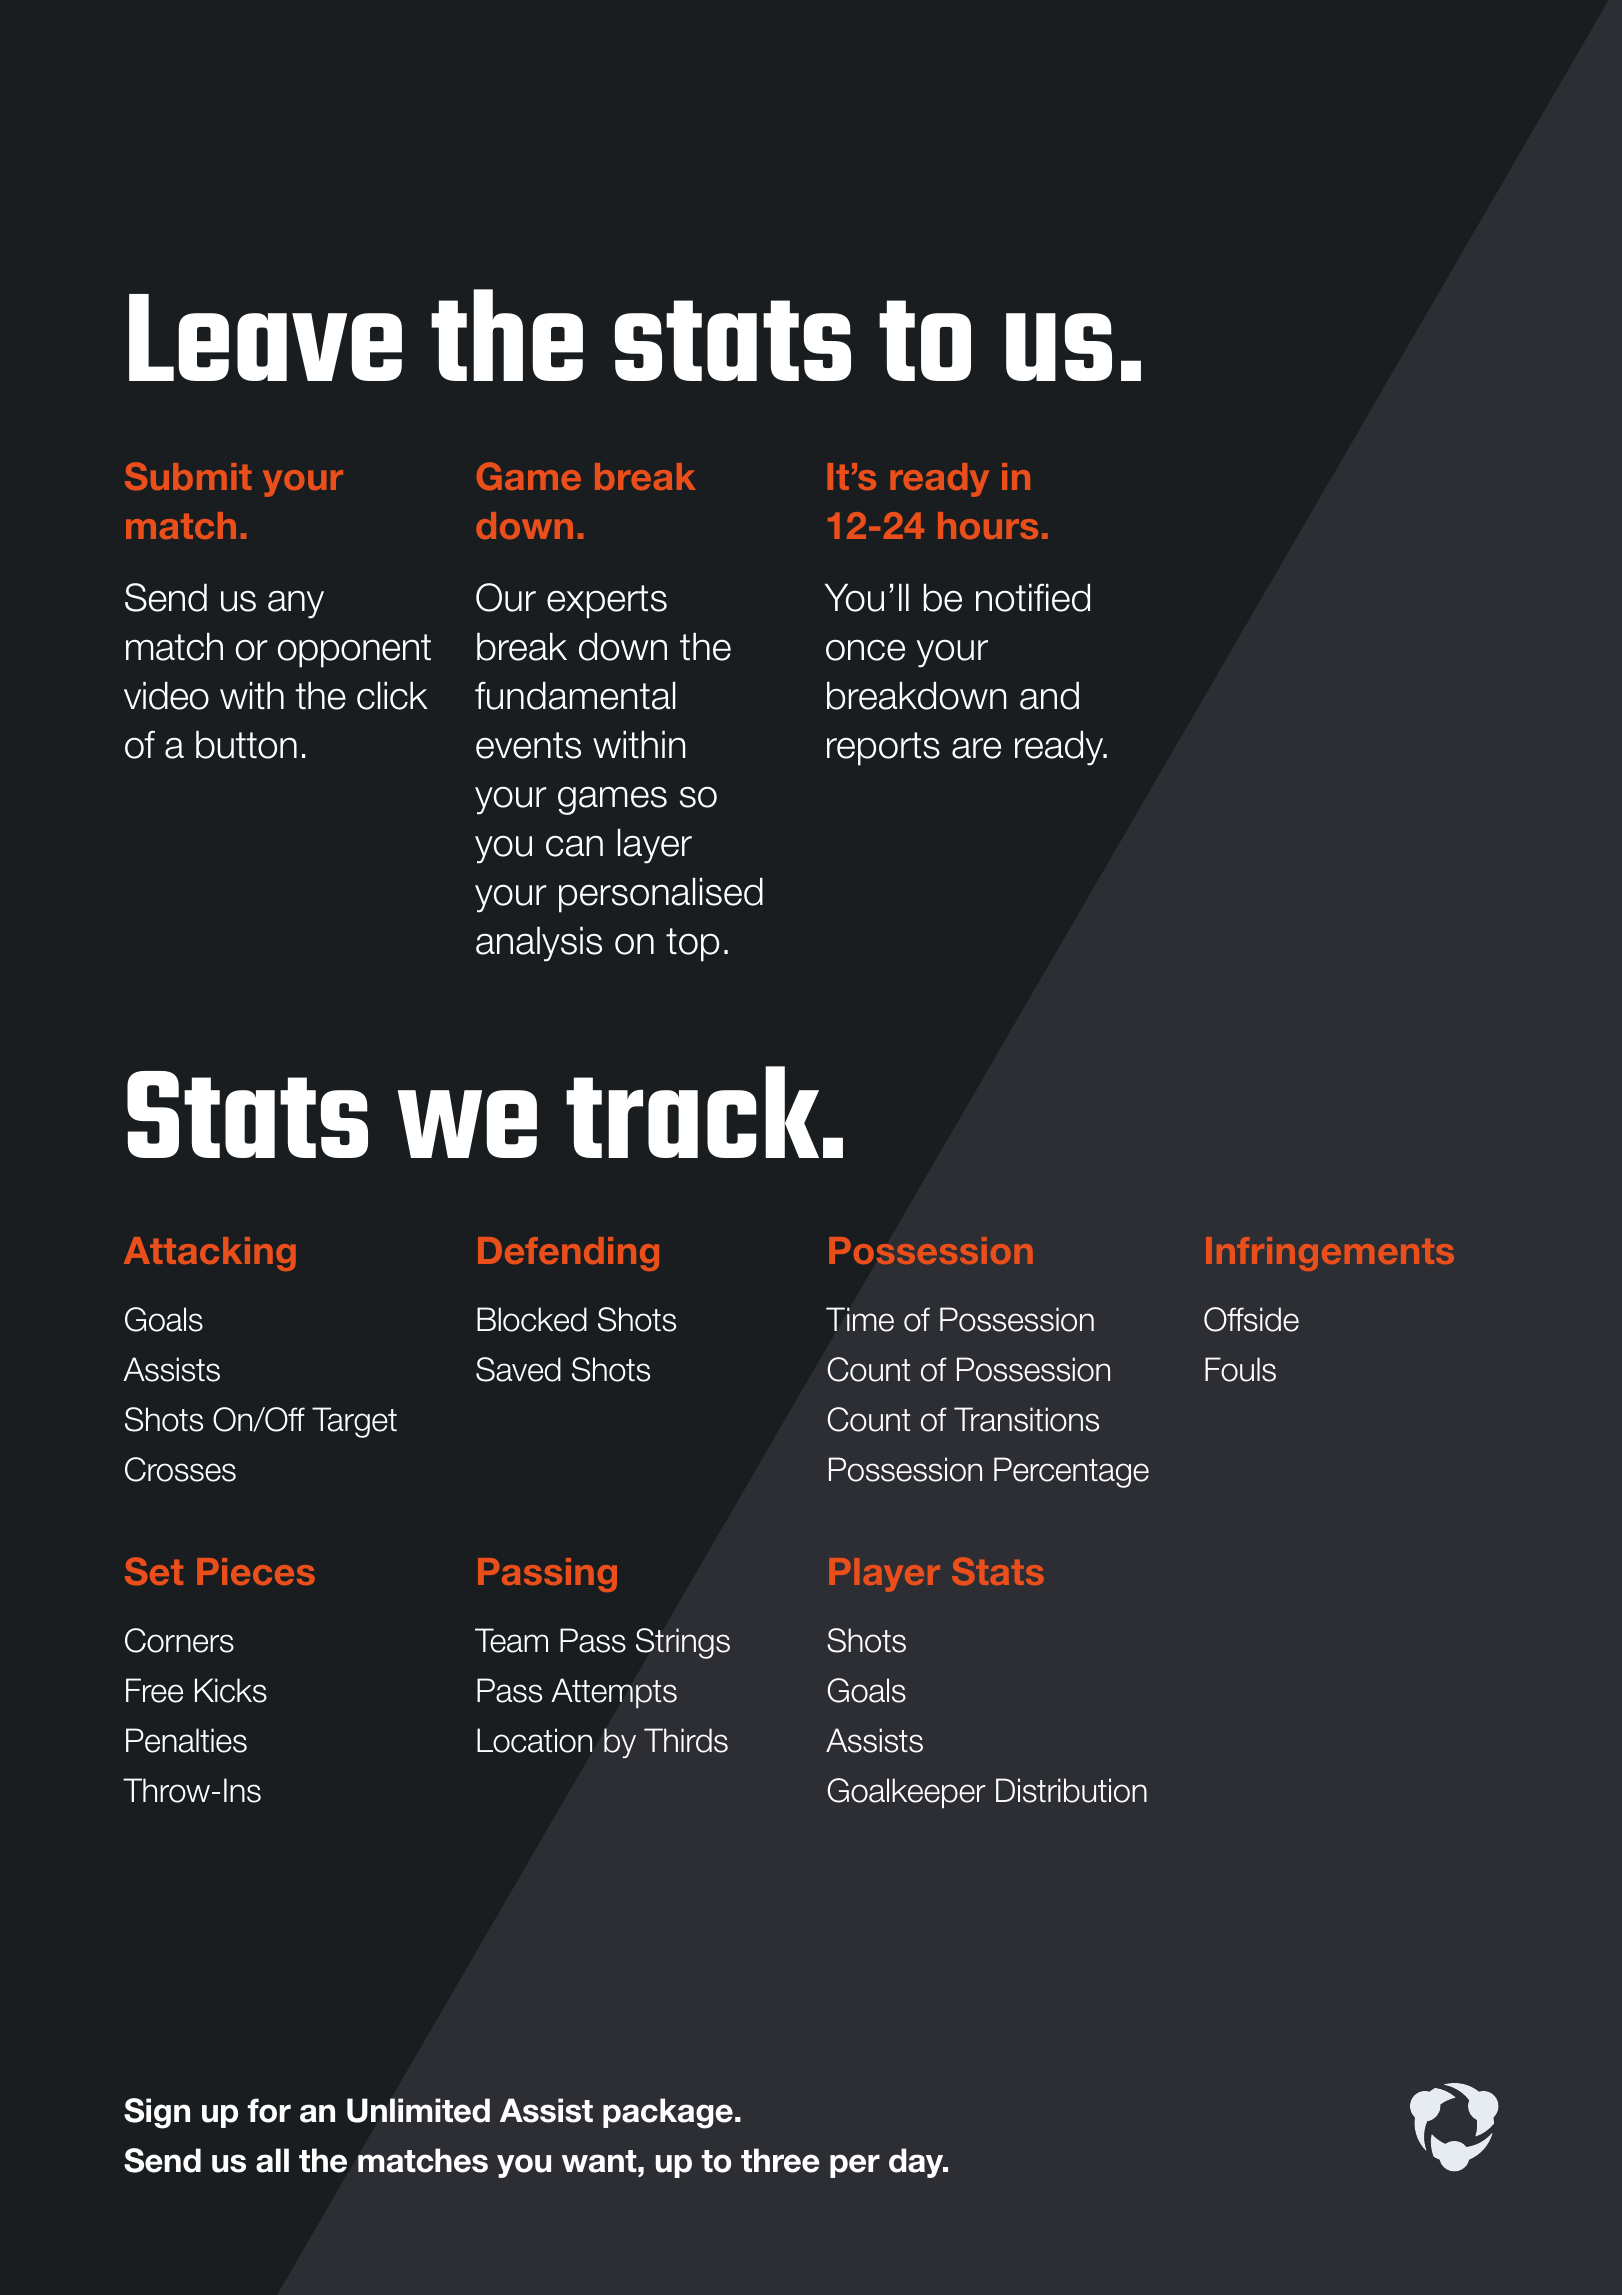 This screenshot has width=1622, height=2295. I want to click on for, so click(269, 2110).
